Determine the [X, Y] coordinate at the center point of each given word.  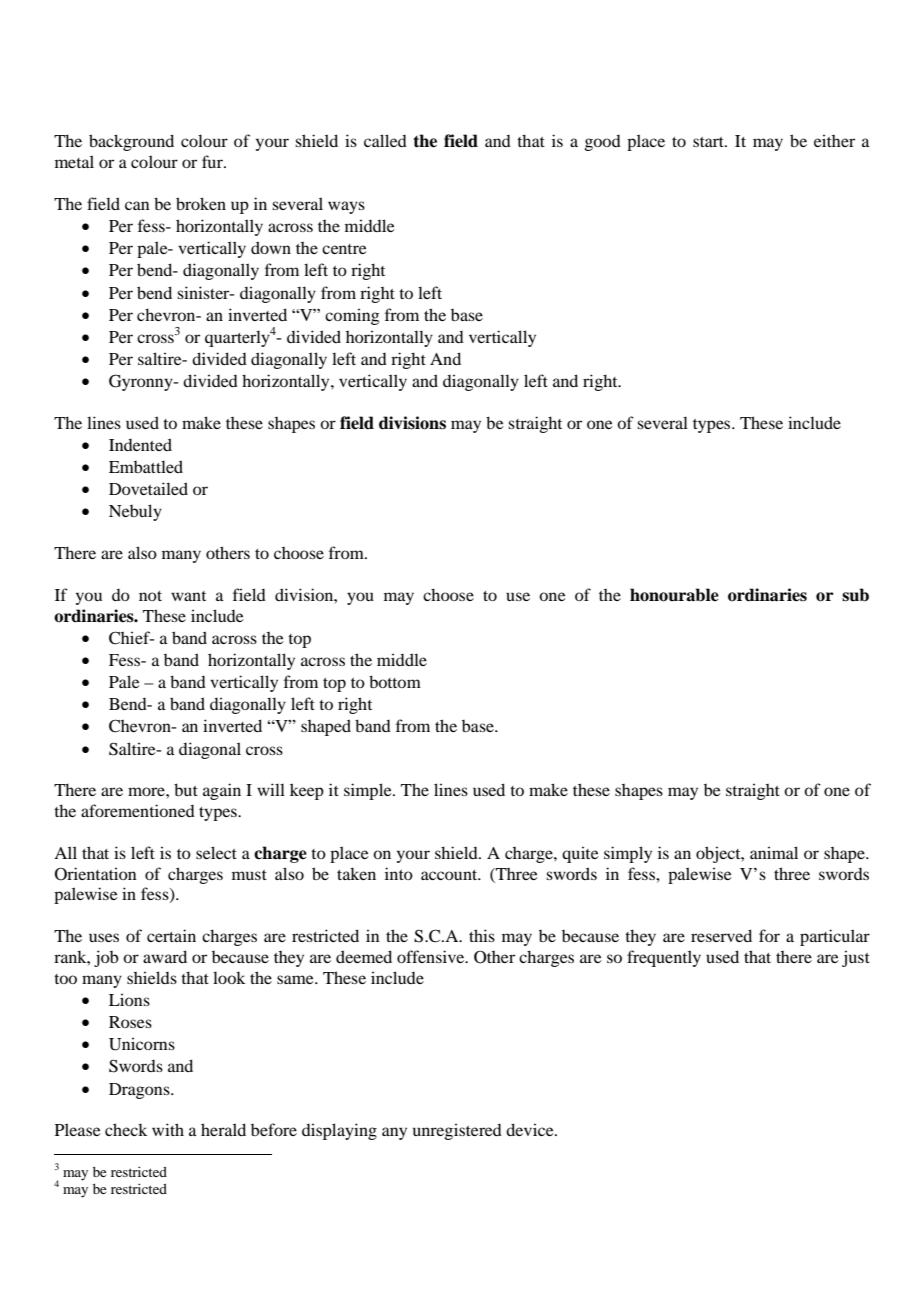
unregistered [457, 1132]
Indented [140, 444]
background [131, 142]
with [168, 1129]
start [709, 142]
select [216, 852]
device [531, 1129]
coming [352, 317]
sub [855, 595]
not [150, 596]
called [385, 140]
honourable [674, 595]
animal [774, 852]
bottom [395, 681]
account [450, 875]
